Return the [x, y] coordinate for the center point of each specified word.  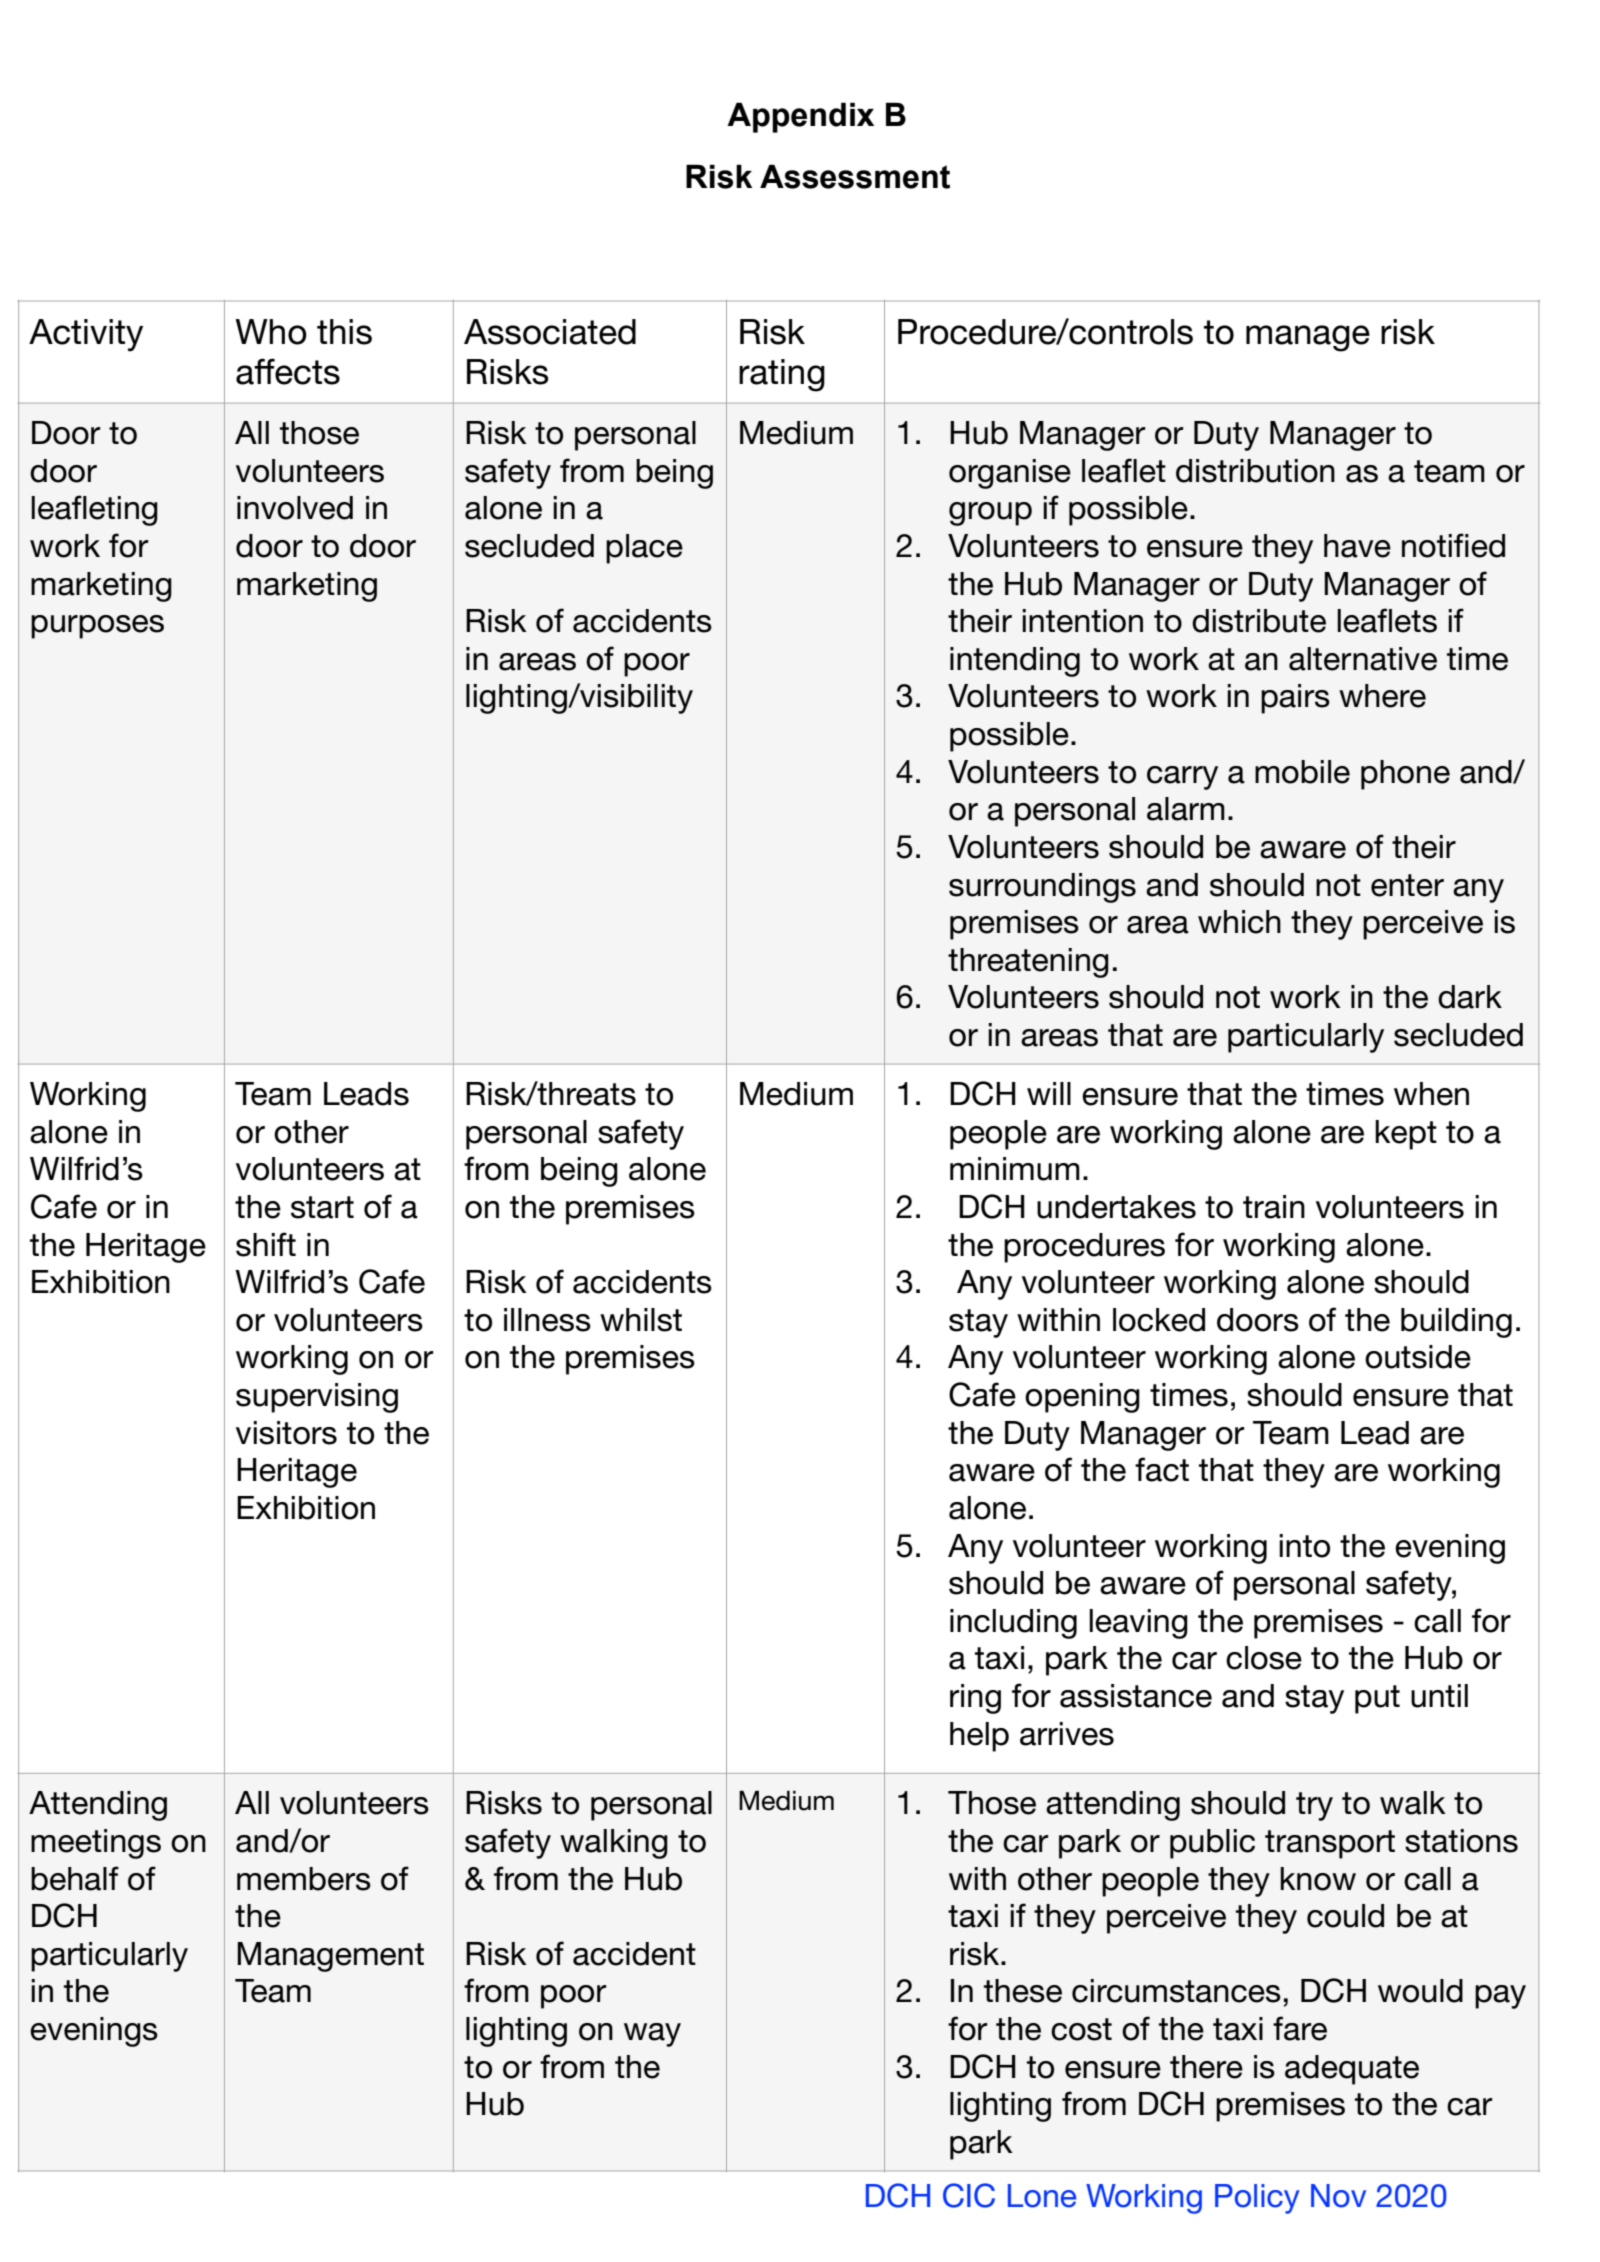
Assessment [855, 176]
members [304, 1879]
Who [271, 332]
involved [295, 508]
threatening [1028, 963]
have [1357, 546]
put [1377, 1699]
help [979, 1737]
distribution [1255, 471]
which [1239, 922]
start [322, 1207]
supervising [317, 1398]
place [644, 549]
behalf [75, 1878]
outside [1418, 1357]
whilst [641, 1320]
